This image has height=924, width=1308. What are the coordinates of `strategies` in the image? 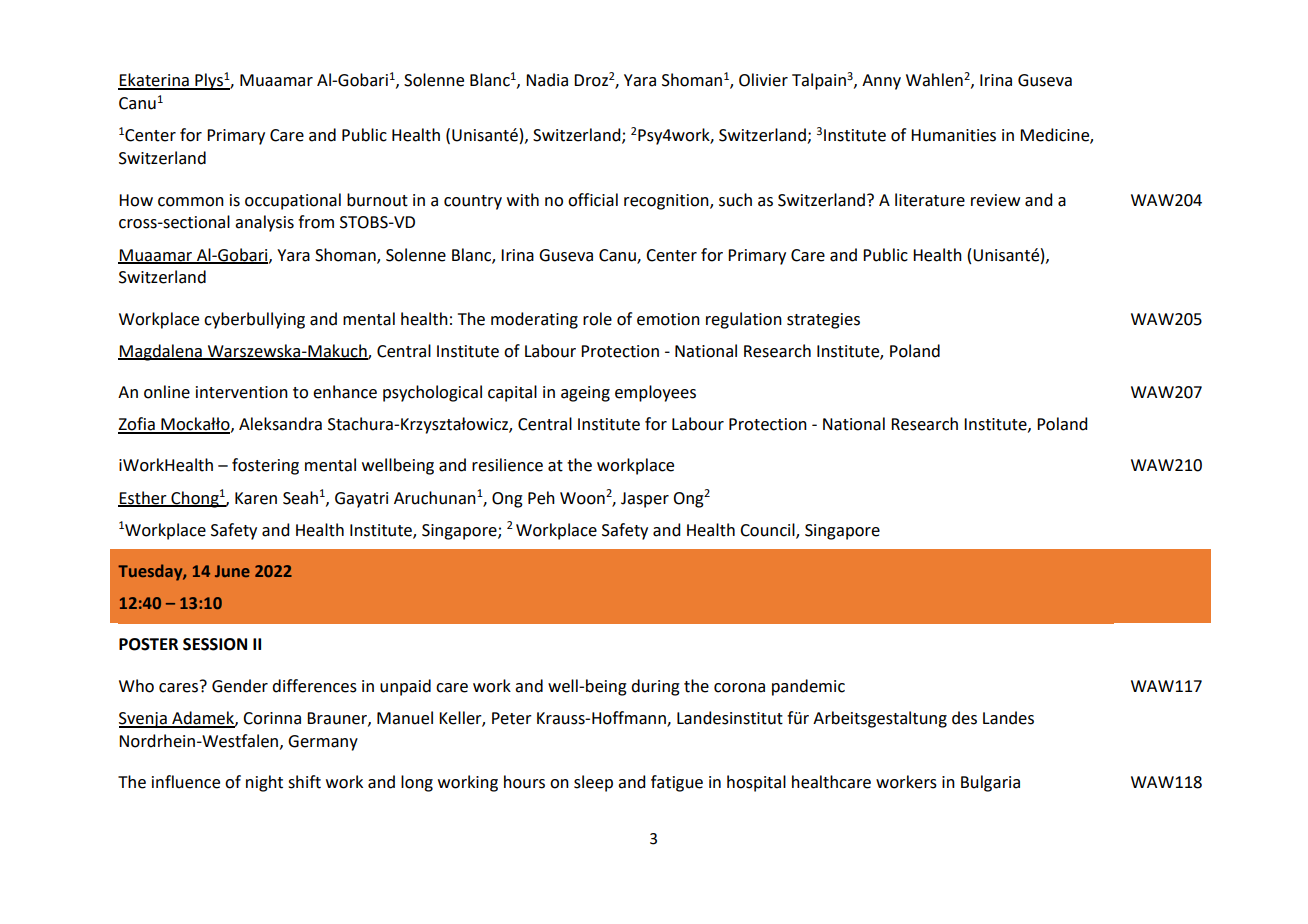 It's located at (823, 321).
